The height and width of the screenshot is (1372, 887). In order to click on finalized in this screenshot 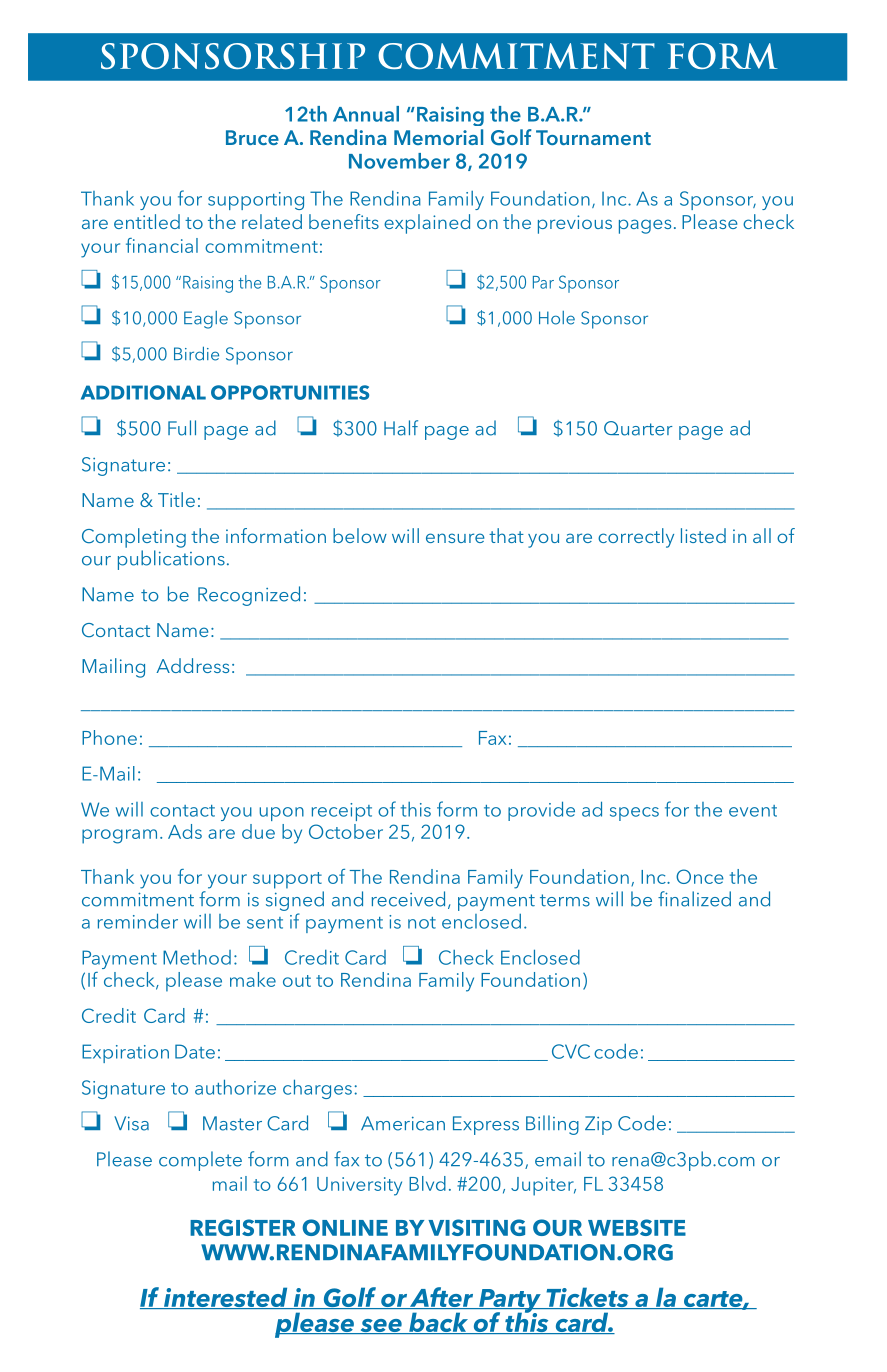, I will do `click(694, 899)`.
